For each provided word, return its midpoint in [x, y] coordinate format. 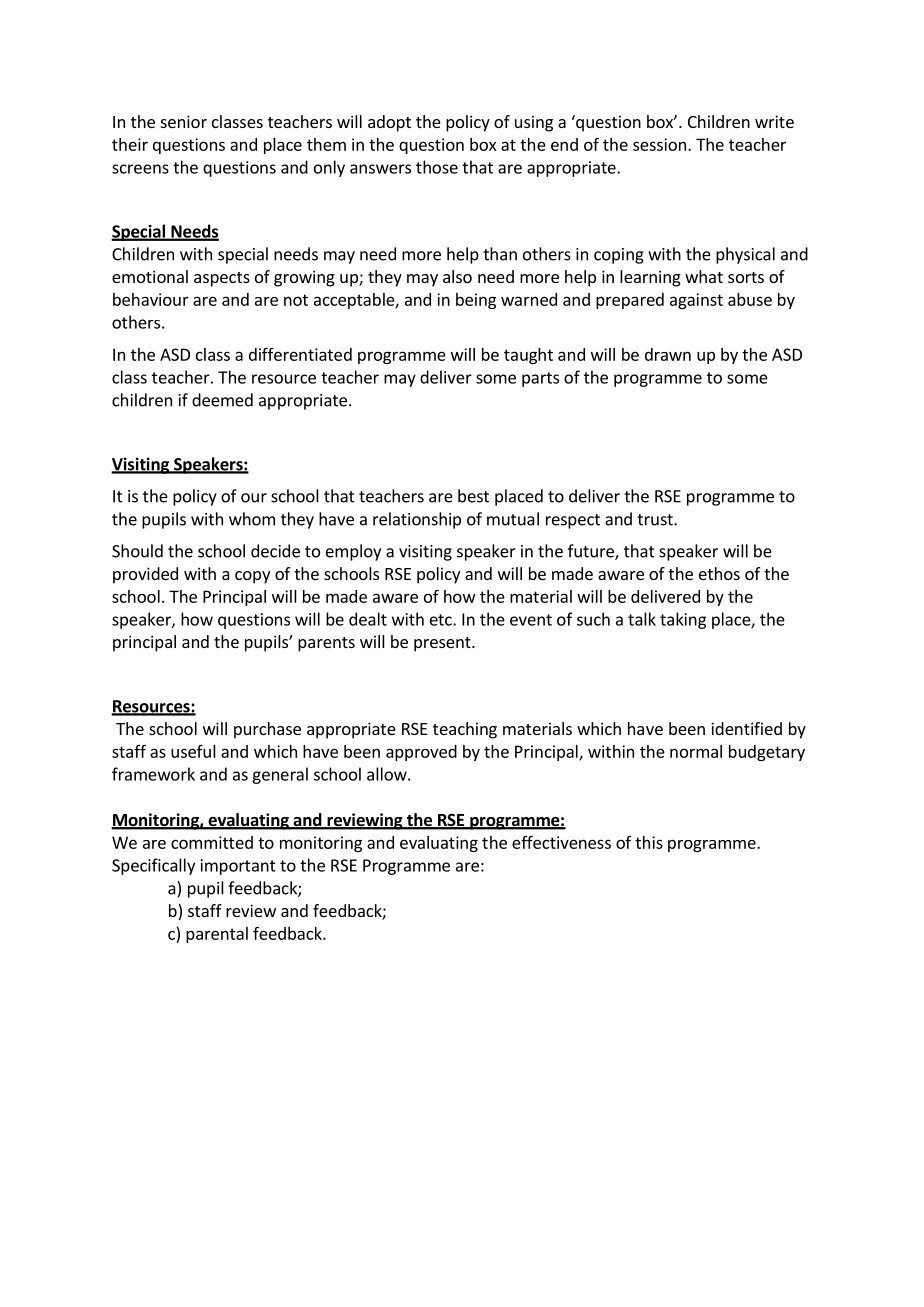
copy [252, 577]
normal [696, 751]
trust [656, 520]
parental [217, 935]
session [659, 144]
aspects [222, 279]
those [437, 167]
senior [184, 121]
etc [442, 620]
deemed [222, 400]
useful [193, 751]
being [476, 301]
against [696, 301]
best [473, 496]
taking [683, 620]
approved [421, 753]
